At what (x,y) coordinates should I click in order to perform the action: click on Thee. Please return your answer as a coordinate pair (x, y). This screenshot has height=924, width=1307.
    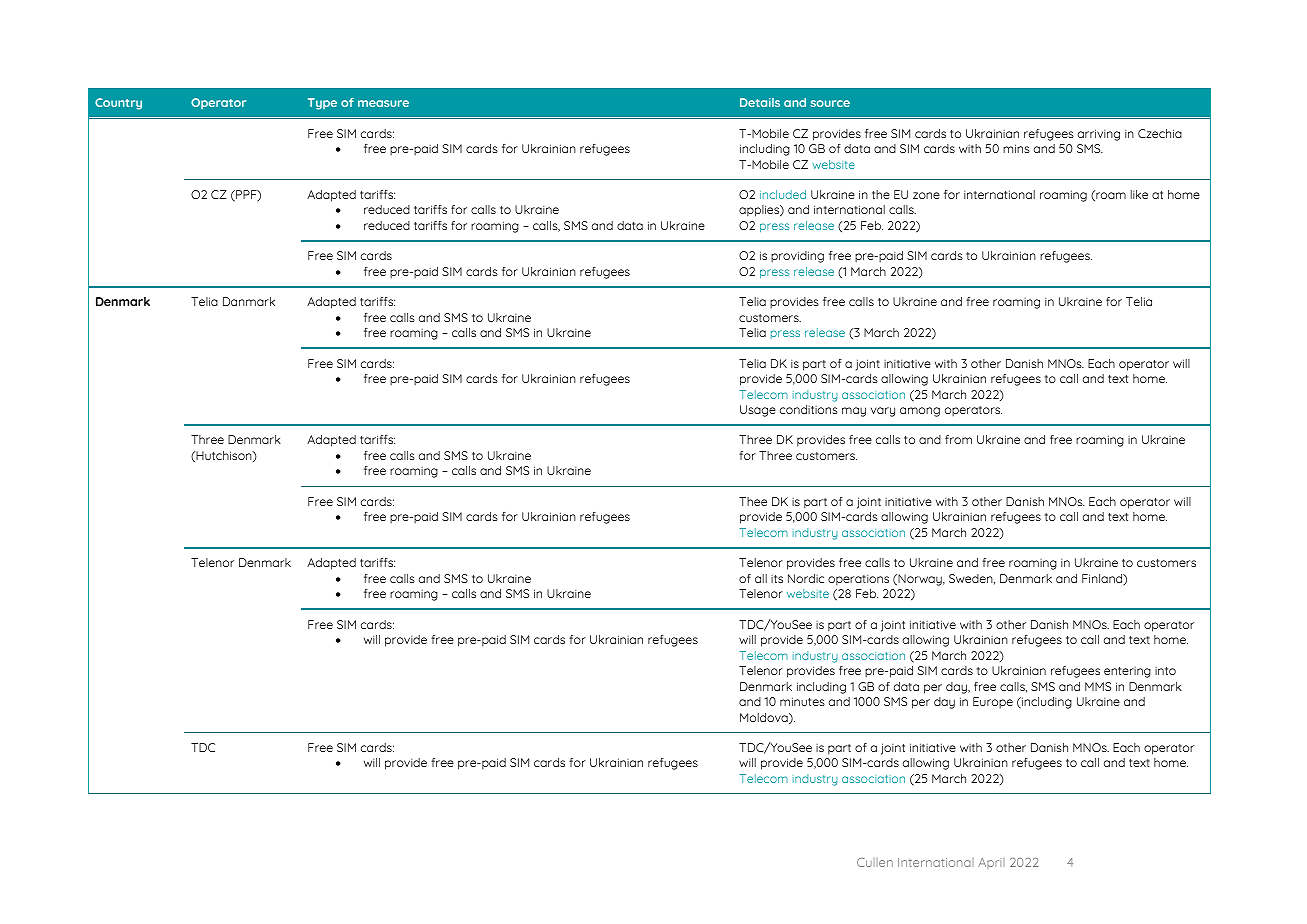
    Looking at the image, I should click on (753, 501).
